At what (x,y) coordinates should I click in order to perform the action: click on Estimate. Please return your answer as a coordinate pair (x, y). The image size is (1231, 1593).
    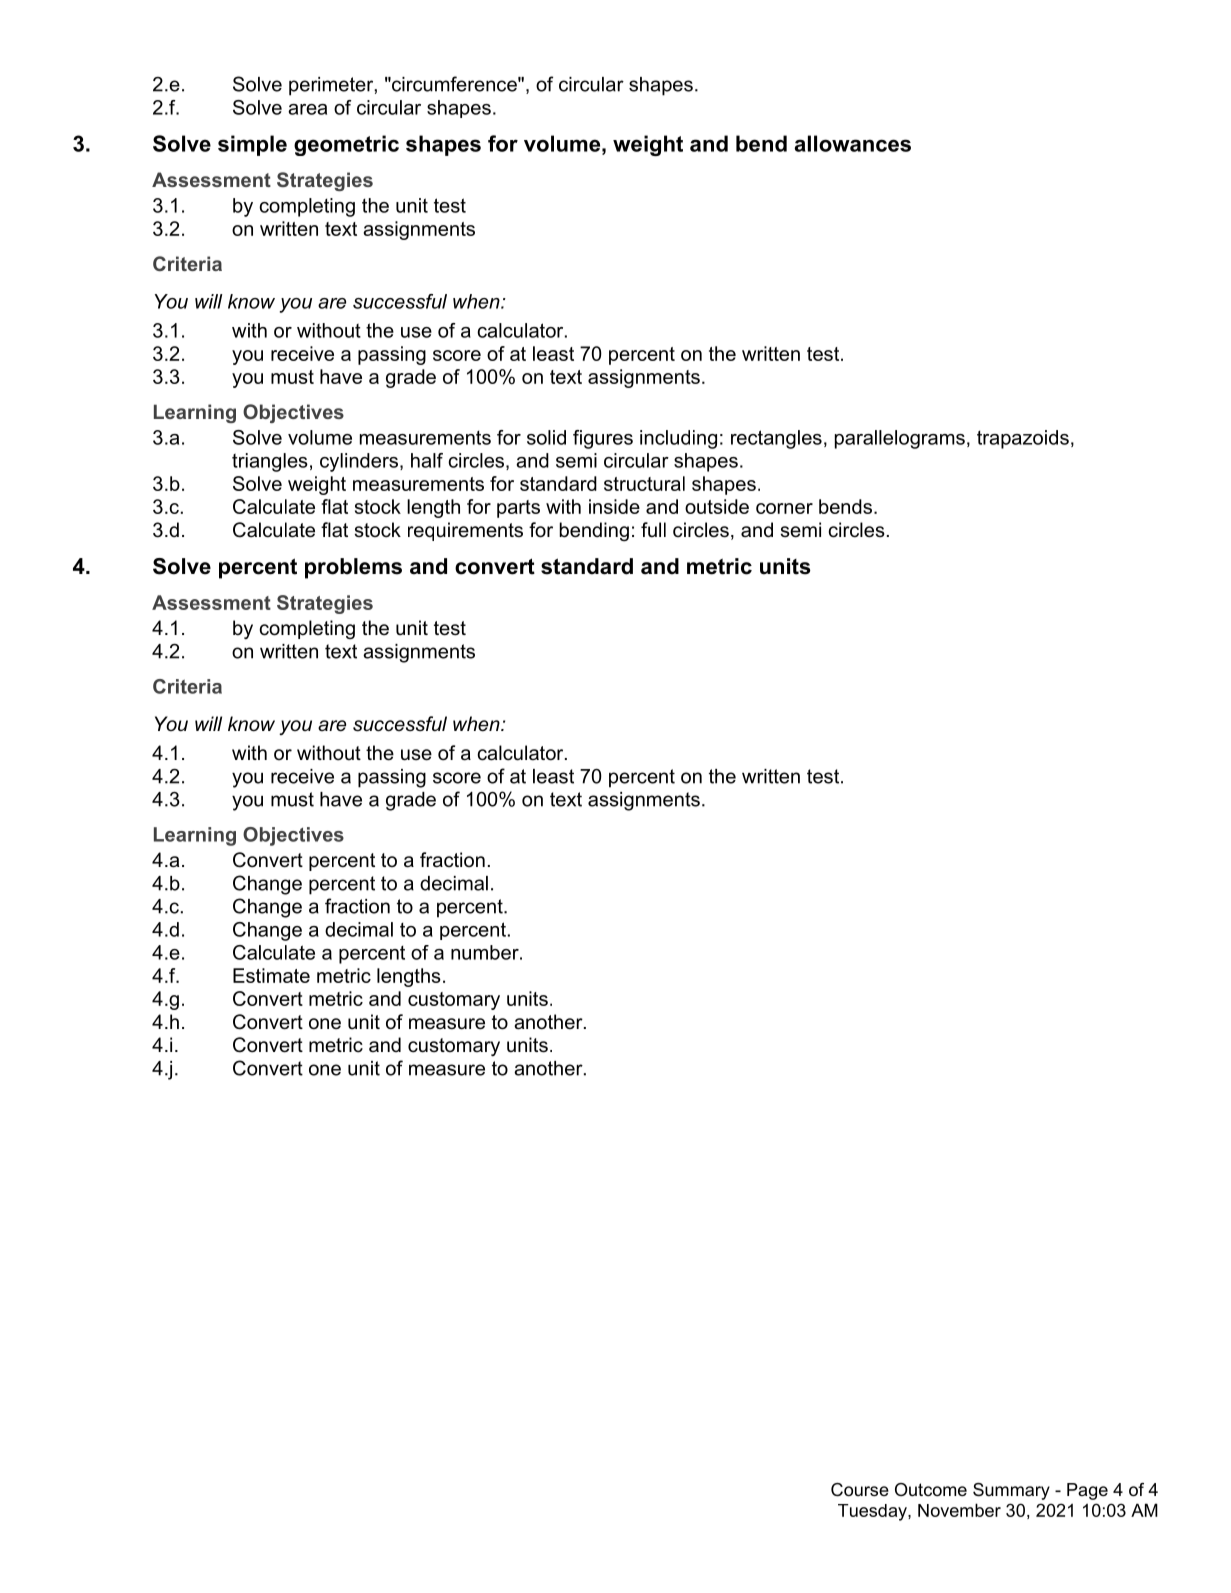
    Looking at the image, I should click on (271, 975).
